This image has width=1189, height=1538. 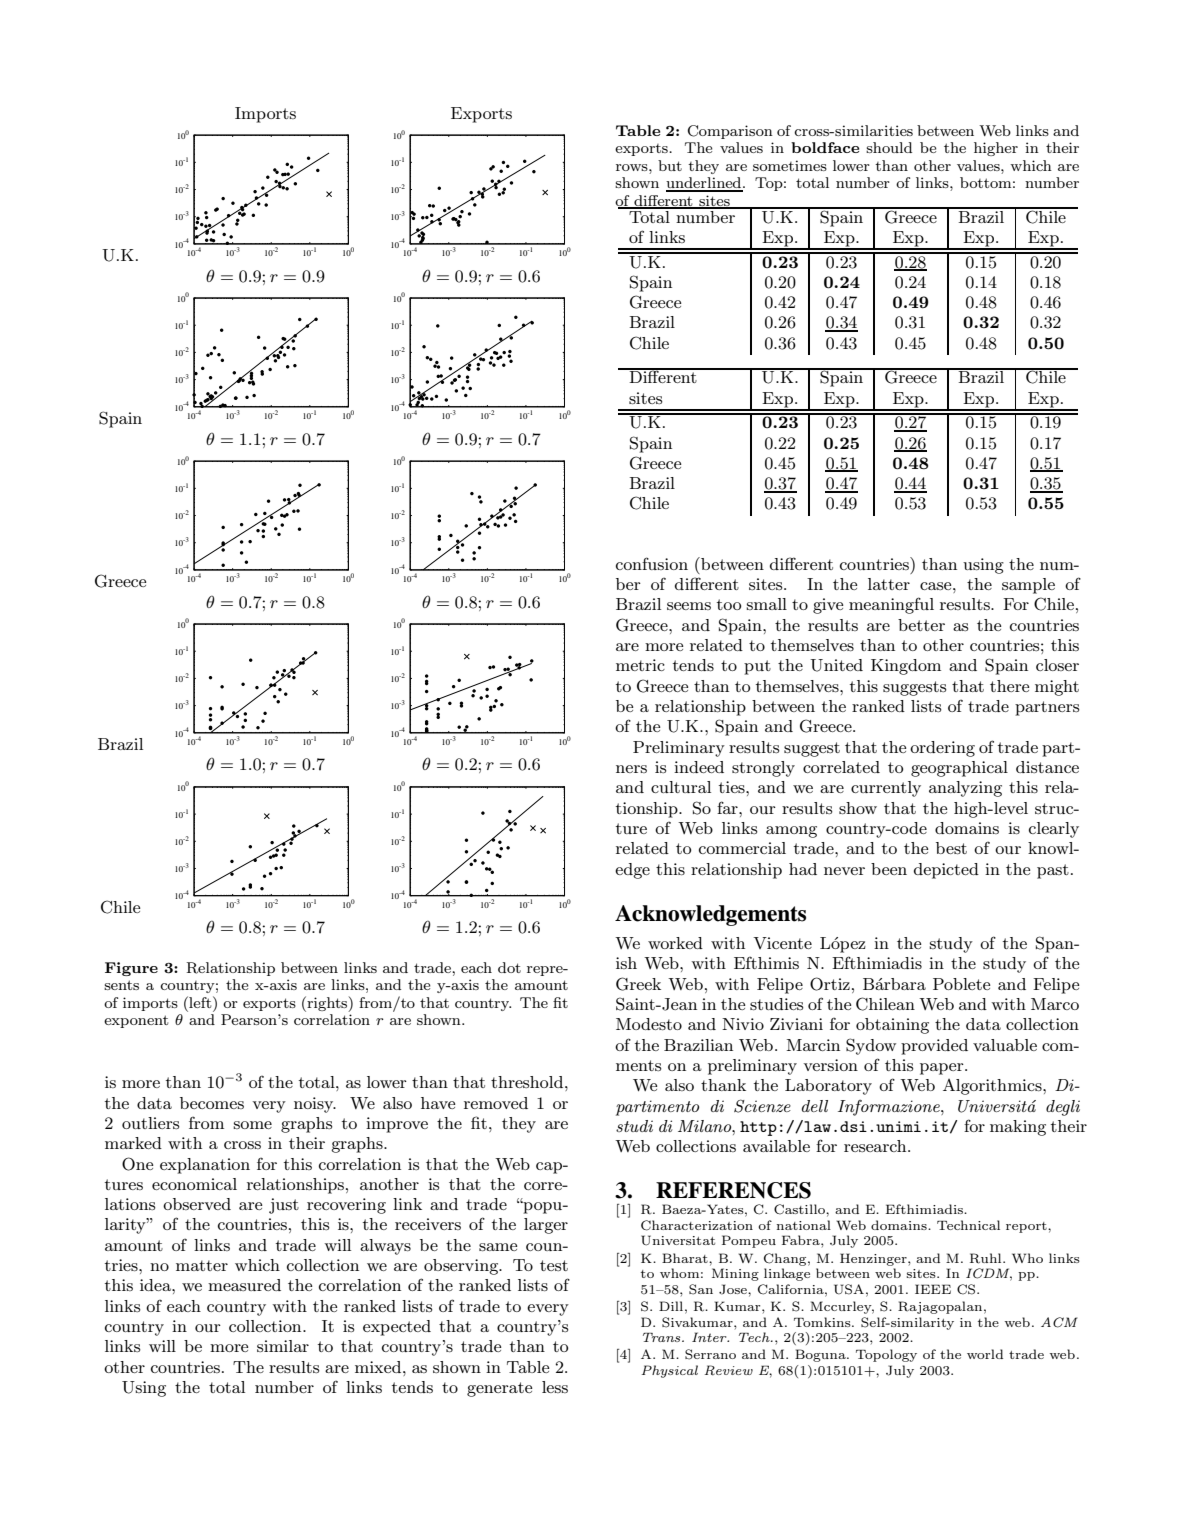 I want to click on Figure, so click(x=131, y=969).
